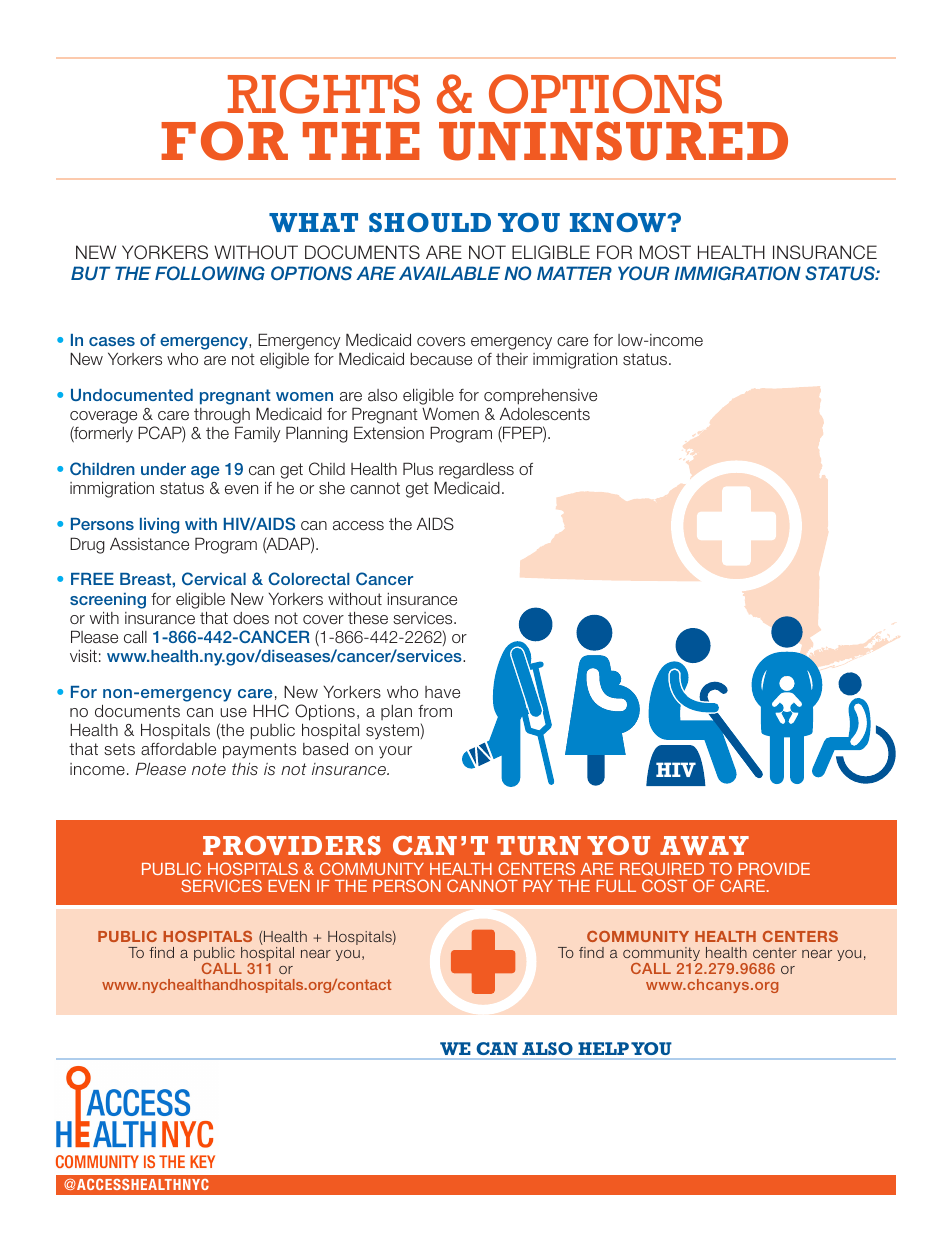 Image resolution: width=952 pixels, height=1233 pixels. What do you see at coordinates (209, 769) in the image?
I see `note` at bounding box center [209, 769].
